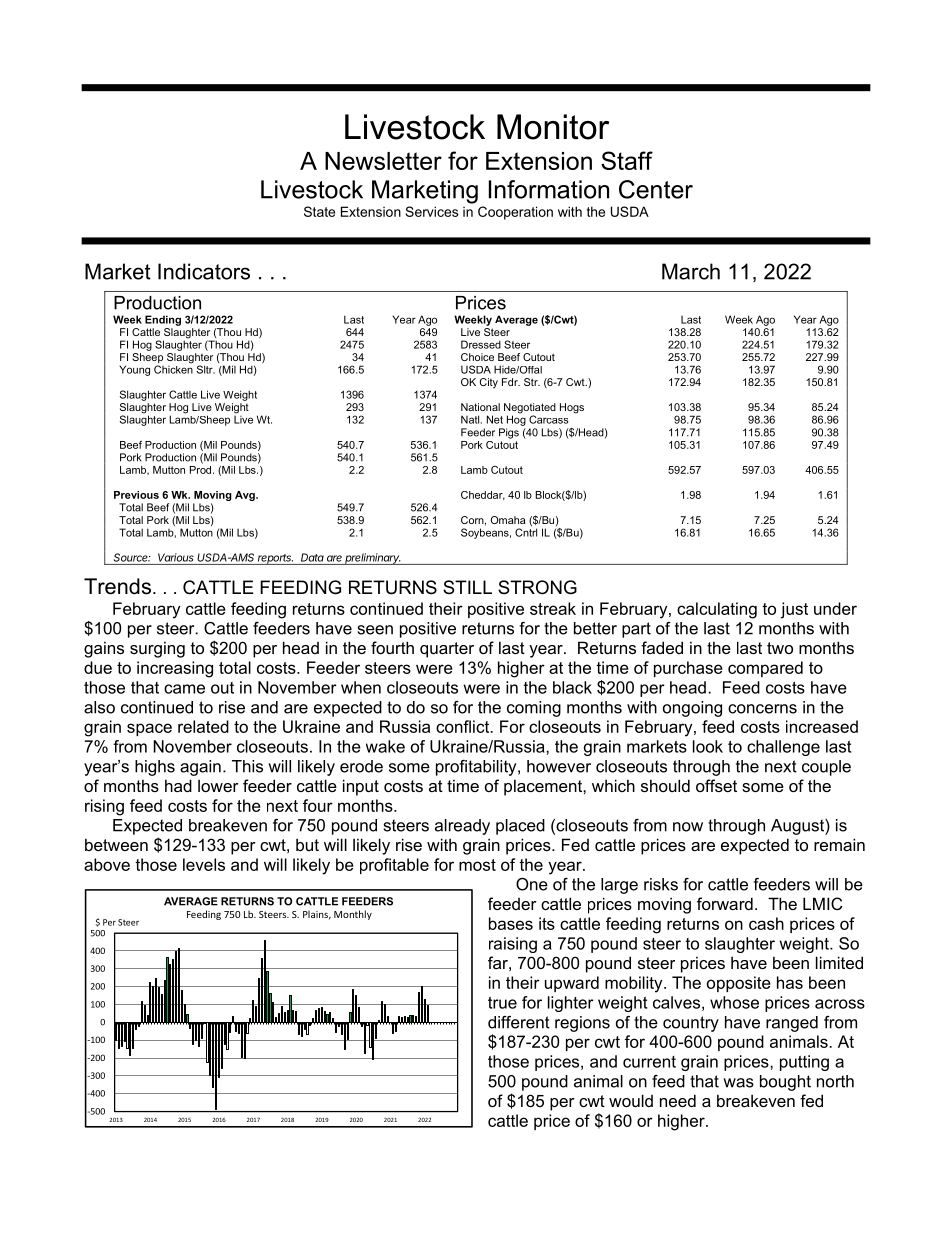 The image size is (952, 1233). What do you see at coordinates (173, 368) in the document?
I see `Chicken` at bounding box center [173, 368].
